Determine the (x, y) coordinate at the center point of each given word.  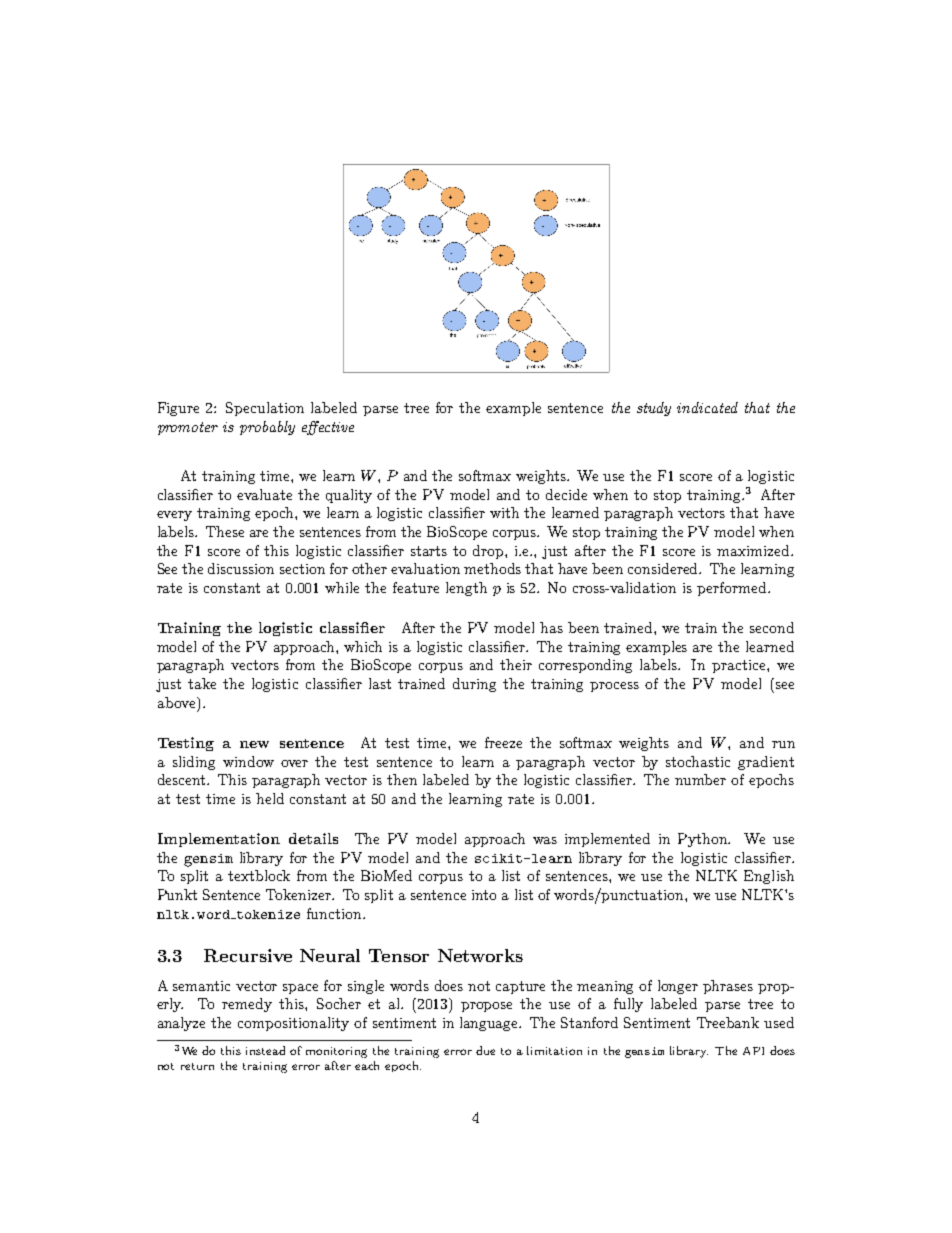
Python (704, 840)
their (516, 664)
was (545, 840)
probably (267, 428)
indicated (707, 407)
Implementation (219, 840)
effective (328, 428)
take (202, 683)
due (485, 1050)
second (772, 627)
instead (265, 1050)
